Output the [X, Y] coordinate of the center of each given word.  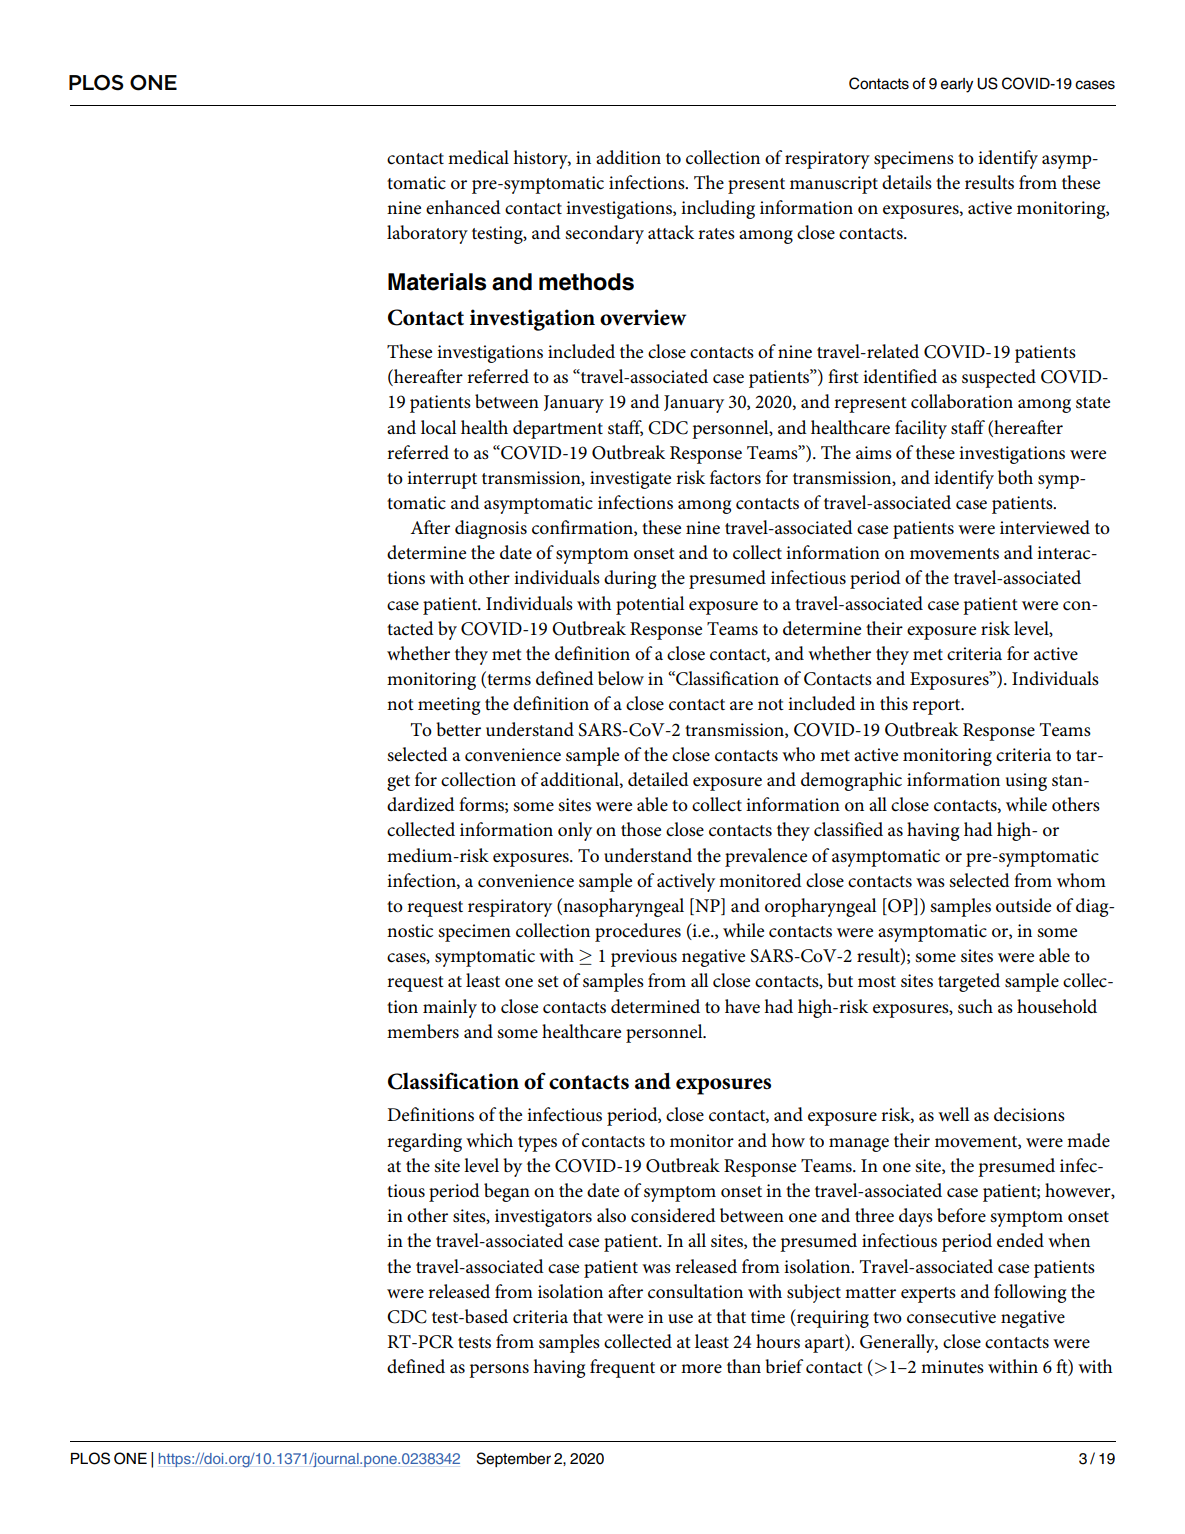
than [744, 1366]
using [1026, 782]
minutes [952, 1366]
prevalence [766, 857]
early [957, 85]
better [458, 729]
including [718, 209]
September [513, 1459]
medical [478, 157]
